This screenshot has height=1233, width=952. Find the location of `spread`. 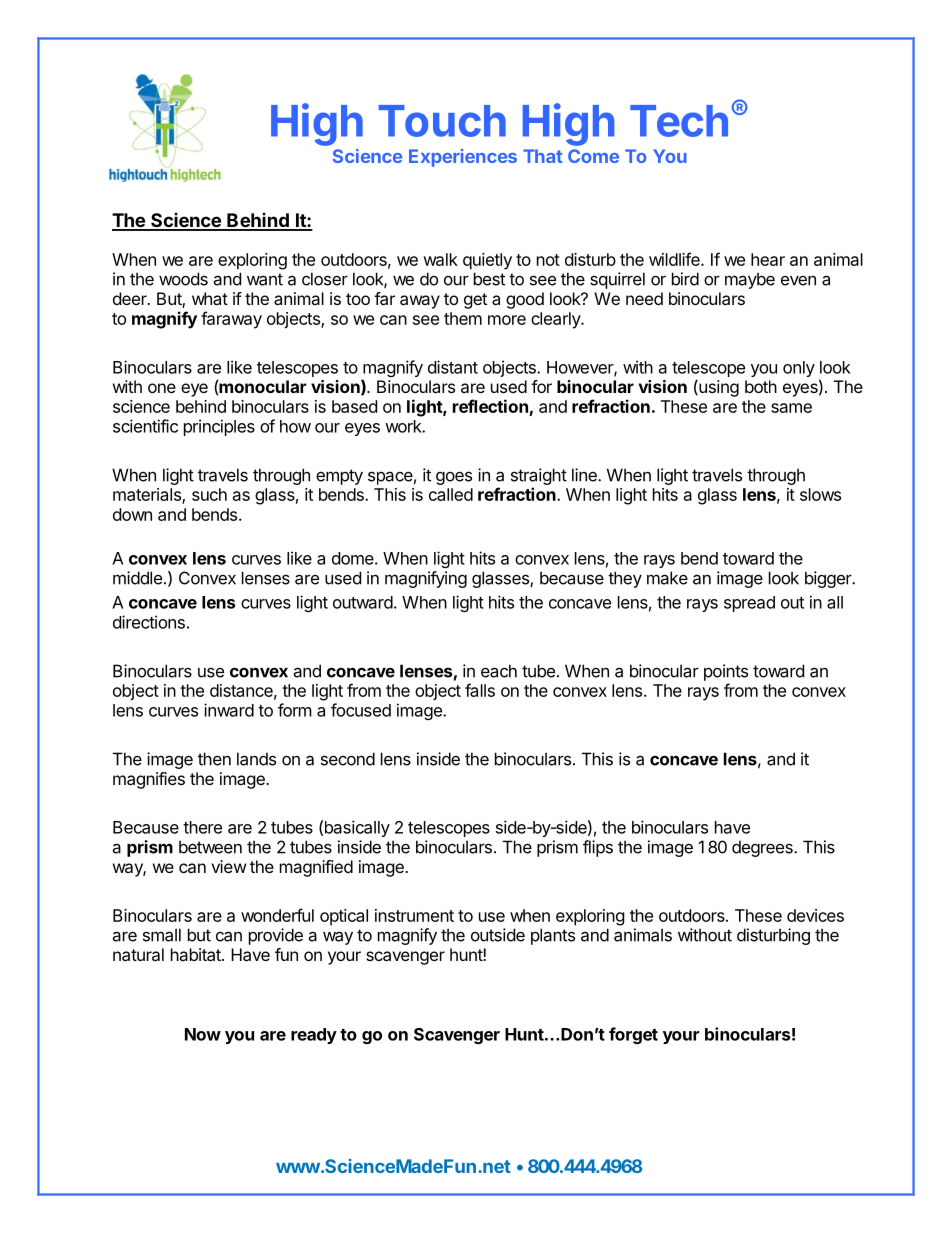

spread is located at coordinates (749, 604).
